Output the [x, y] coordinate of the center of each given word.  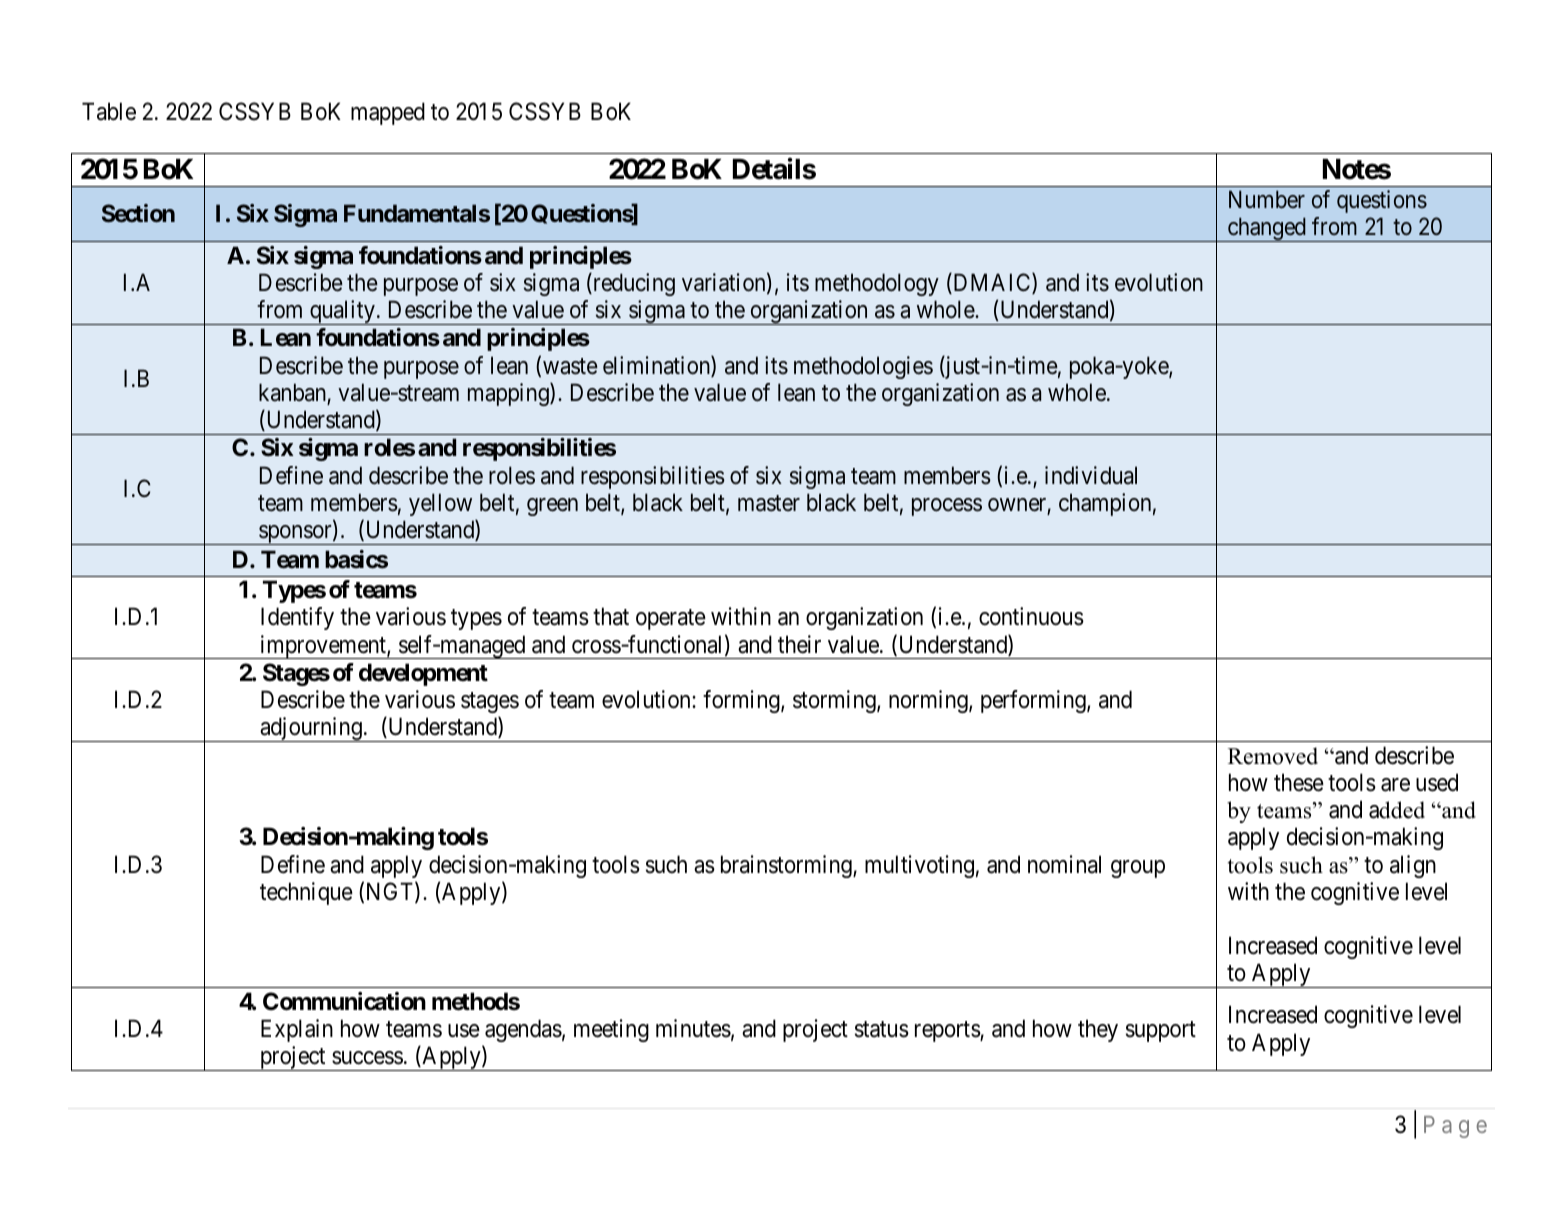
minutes [693, 1028]
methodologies [863, 367]
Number [1267, 199]
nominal [1064, 864]
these [1299, 782]
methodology [877, 284]
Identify [297, 618]
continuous [1031, 616]
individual [1091, 475]
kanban [293, 393]
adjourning [311, 729]
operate [671, 620]
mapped [388, 113]
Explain [297, 1030]
